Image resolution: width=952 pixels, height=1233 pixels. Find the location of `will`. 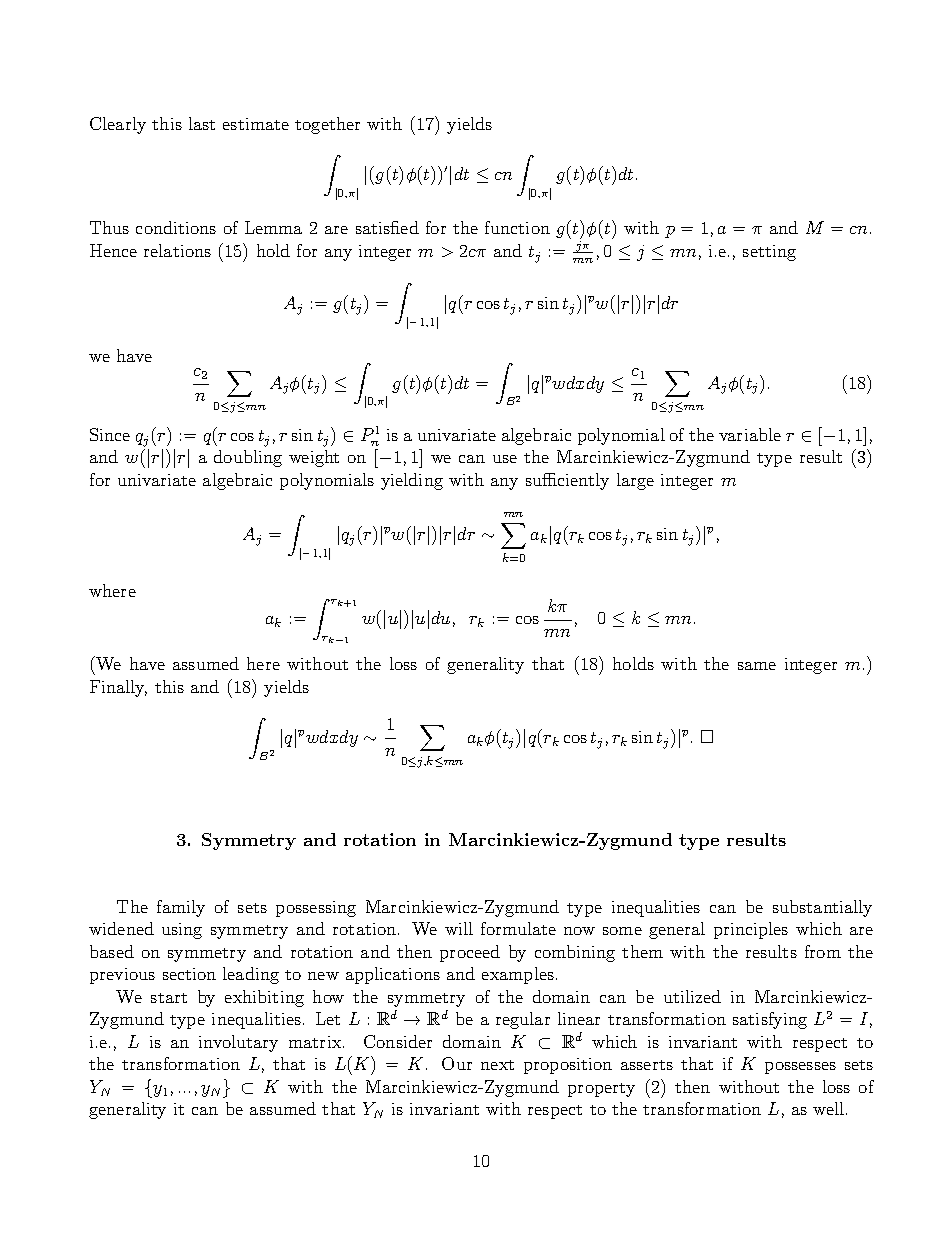

will is located at coordinates (459, 928).
